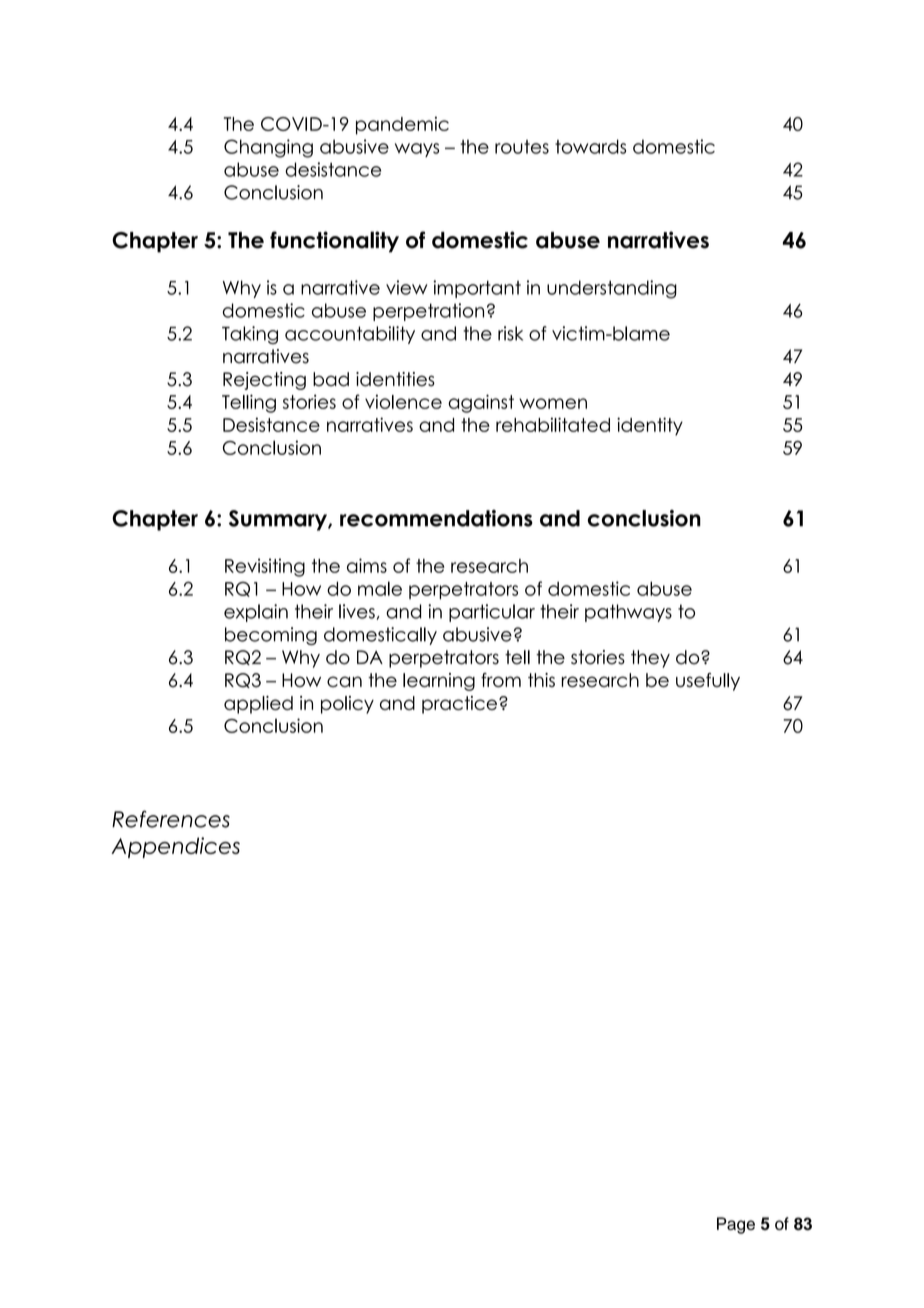 This screenshot has height=1308, width=924. I want to click on Revisiting, so click(265, 567).
